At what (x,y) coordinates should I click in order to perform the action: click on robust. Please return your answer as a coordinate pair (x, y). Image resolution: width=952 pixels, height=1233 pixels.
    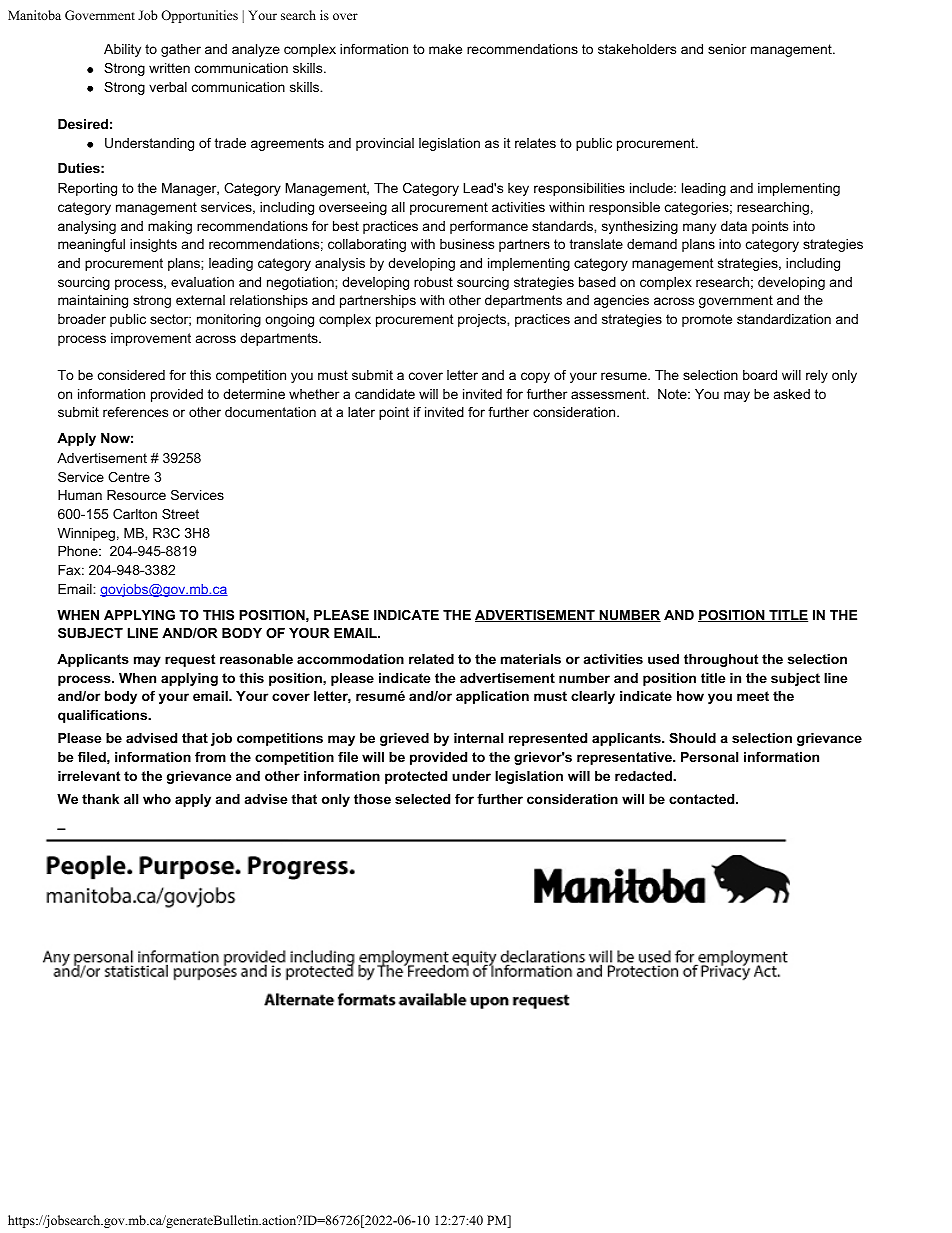
    Looking at the image, I should click on (433, 282).
